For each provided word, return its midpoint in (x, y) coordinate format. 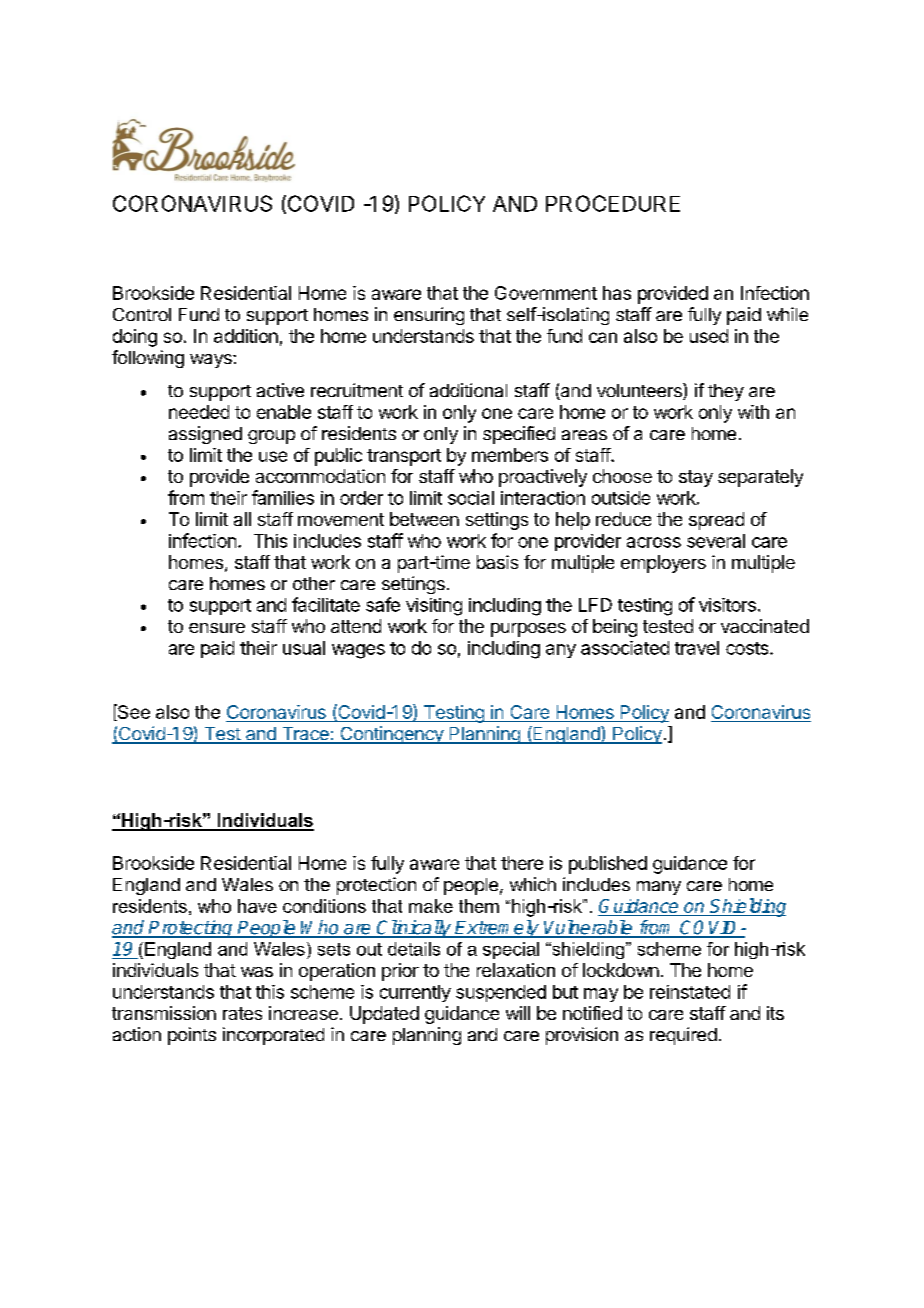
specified (519, 435)
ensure (217, 628)
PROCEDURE (613, 203)
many (659, 888)
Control (142, 314)
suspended (501, 993)
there (522, 863)
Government (546, 293)
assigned (205, 435)
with (753, 412)
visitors (727, 605)
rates (242, 1013)
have (257, 906)
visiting (434, 607)
